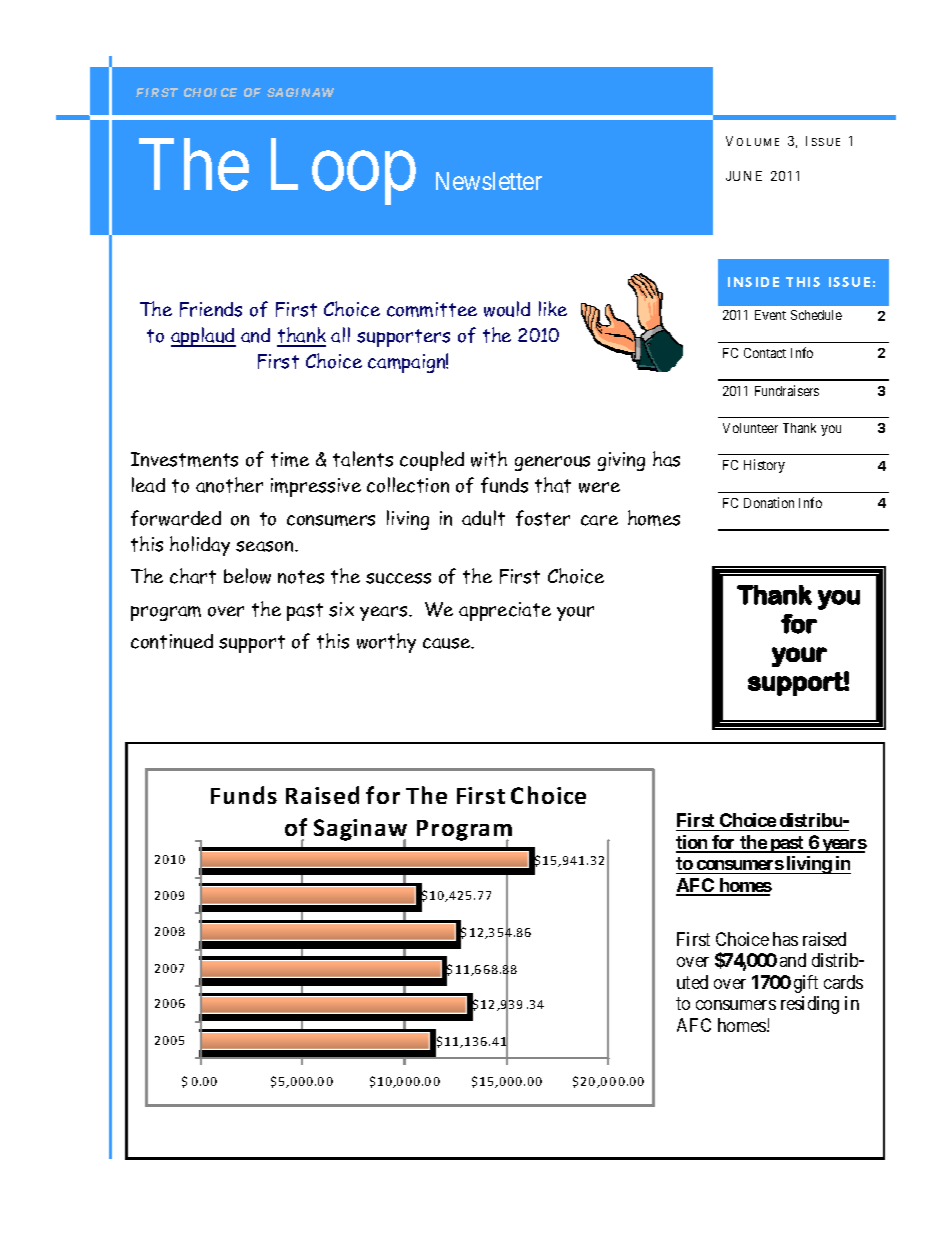 This screenshot has height=1233, width=952. What do you see at coordinates (744, 176) in the screenshot?
I see `JUNE` at bounding box center [744, 176].
